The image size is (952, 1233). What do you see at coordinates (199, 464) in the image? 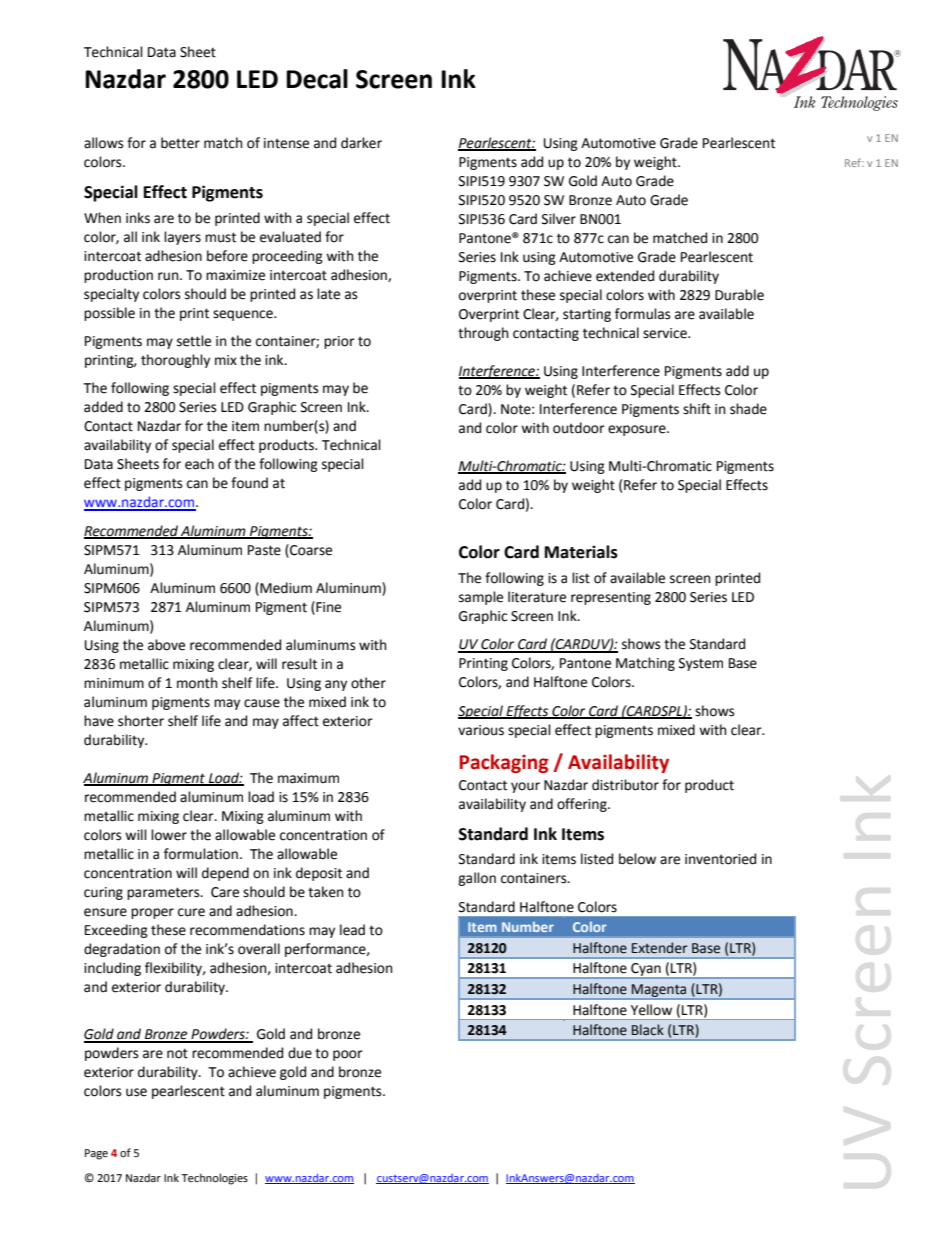
I see `each` at bounding box center [199, 464].
